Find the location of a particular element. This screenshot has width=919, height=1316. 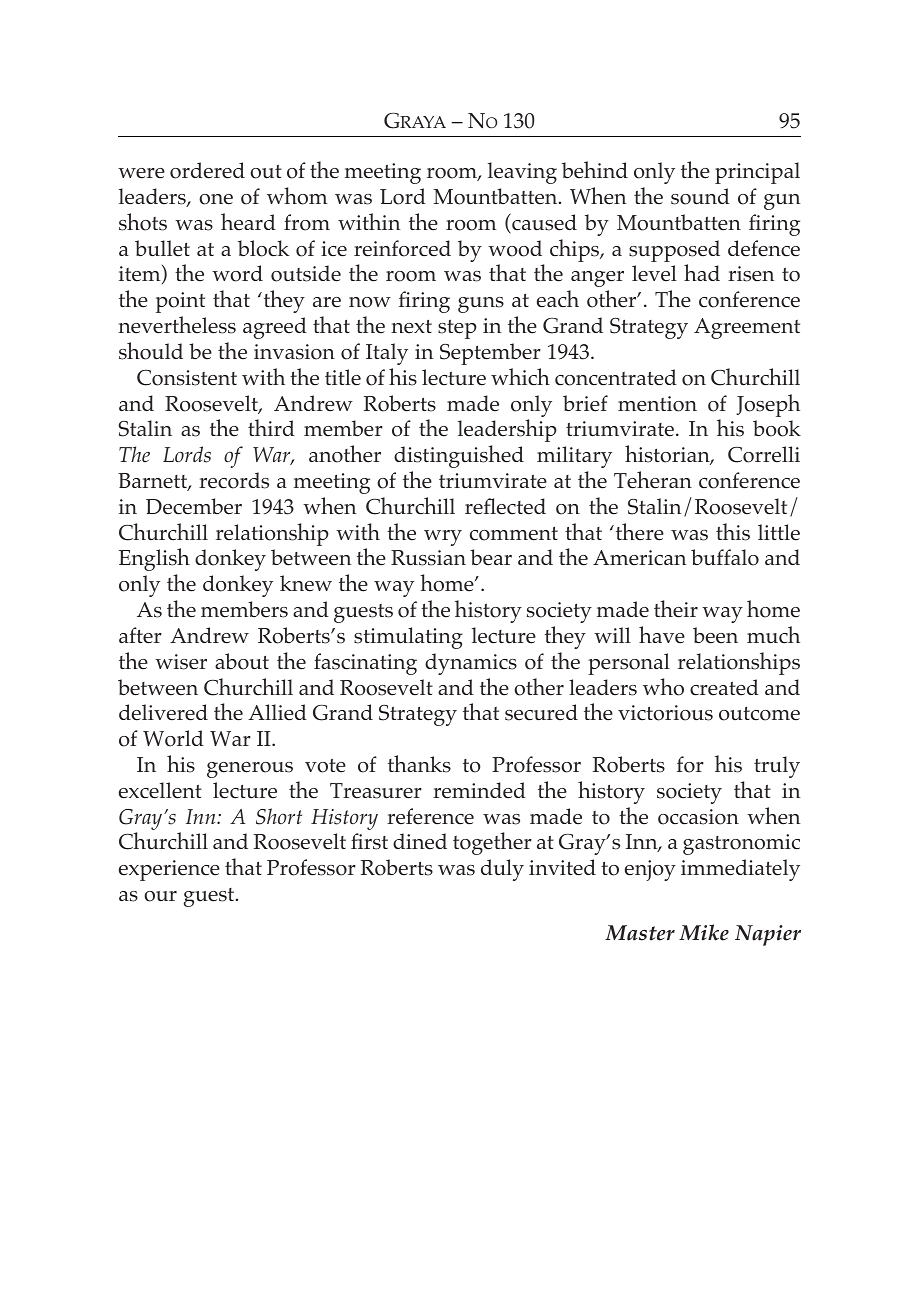

created is located at coordinates (724, 687).
